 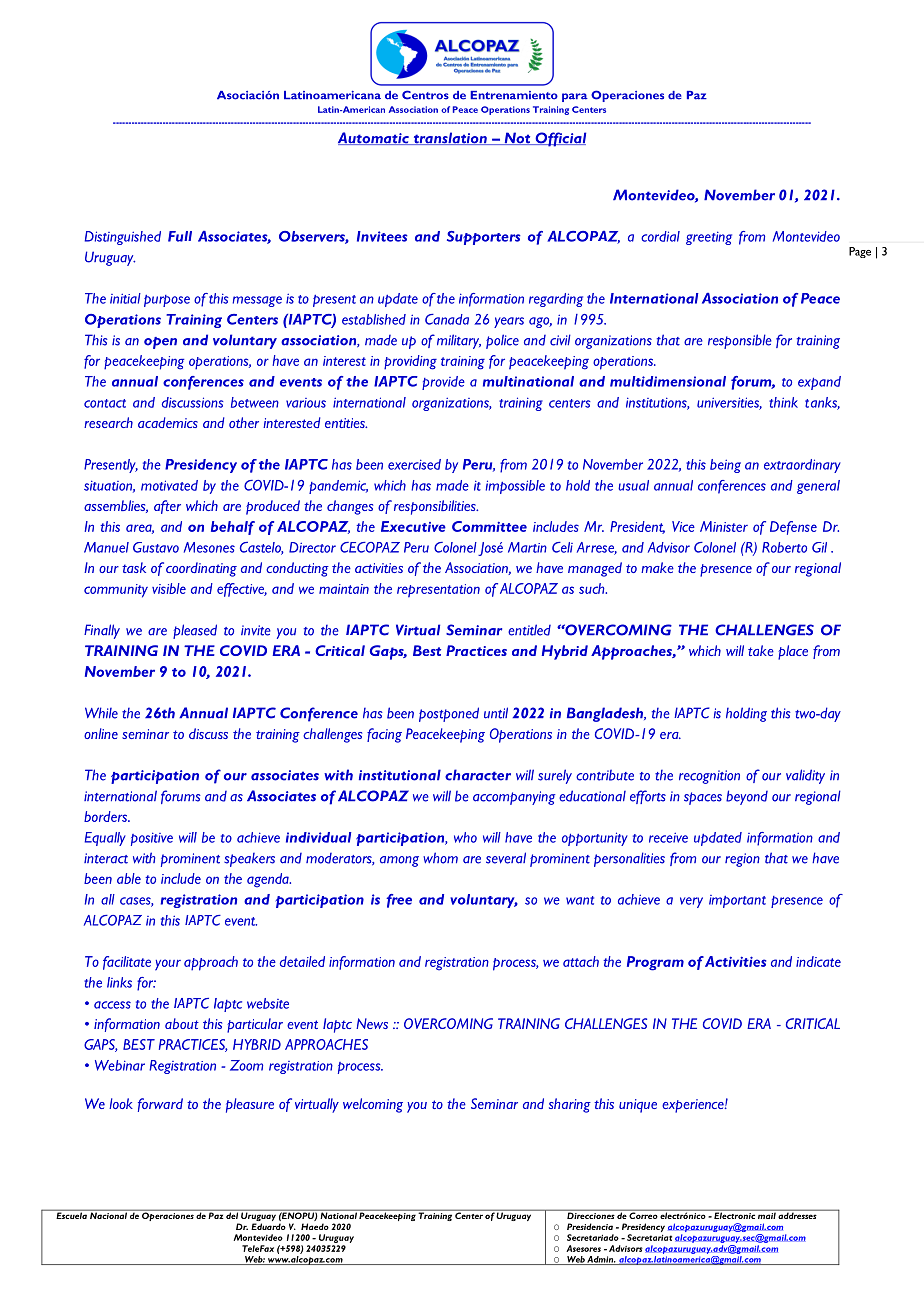 What do you see at coordinates (108, 1214) in the screenshot?
I see `Nacional` at bounding box center [108, 1214].
